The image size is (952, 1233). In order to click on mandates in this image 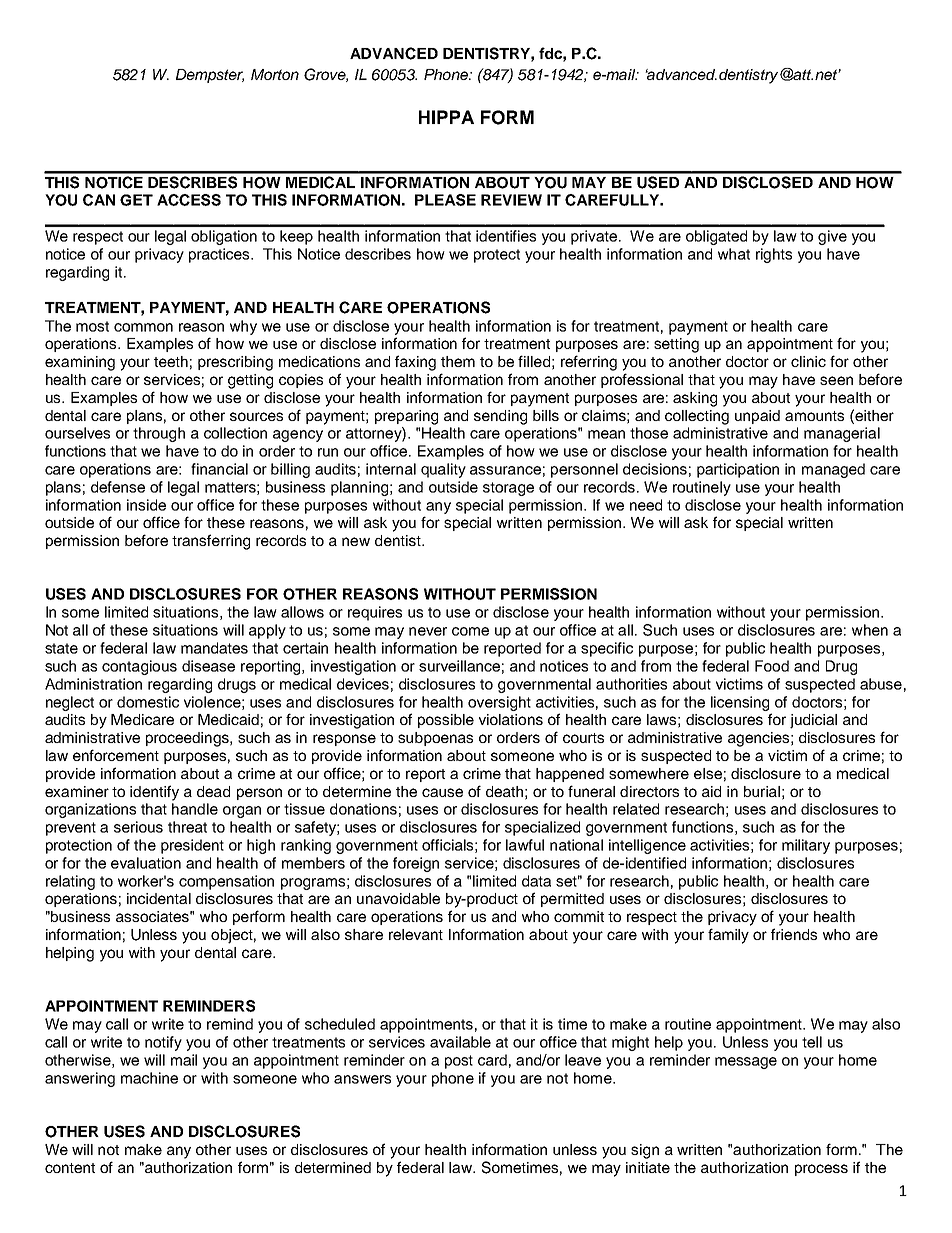, I will do `click(214, 648)`.
